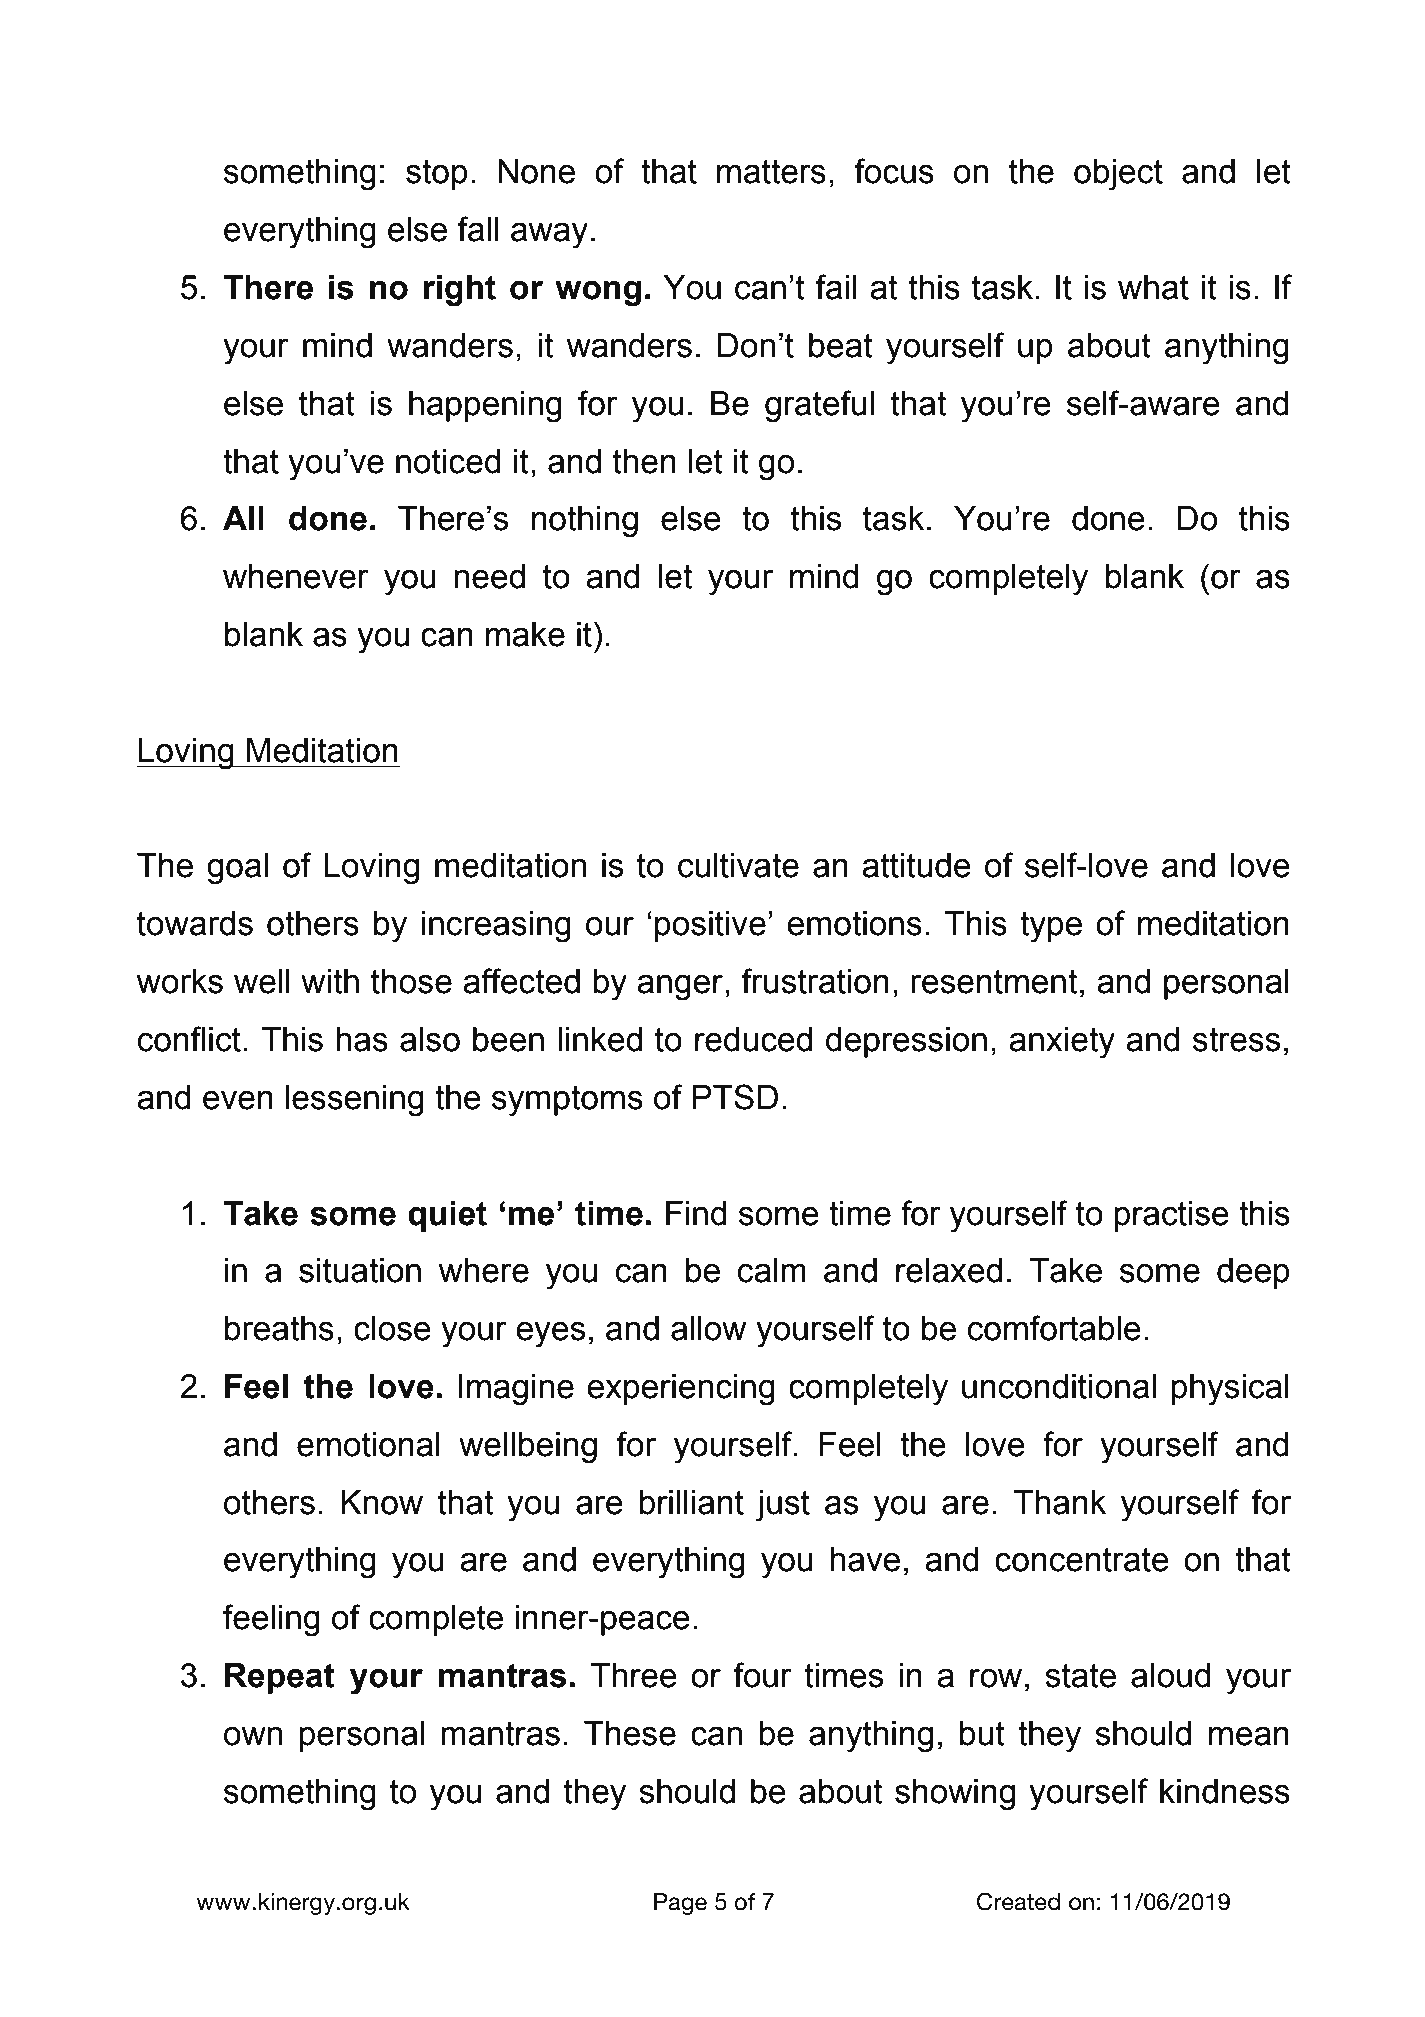 The height and width of the screenshot is (2017, 1425). Describe the element at coordinates (253, 1736) in the screenshot. I see `own` at that location.
